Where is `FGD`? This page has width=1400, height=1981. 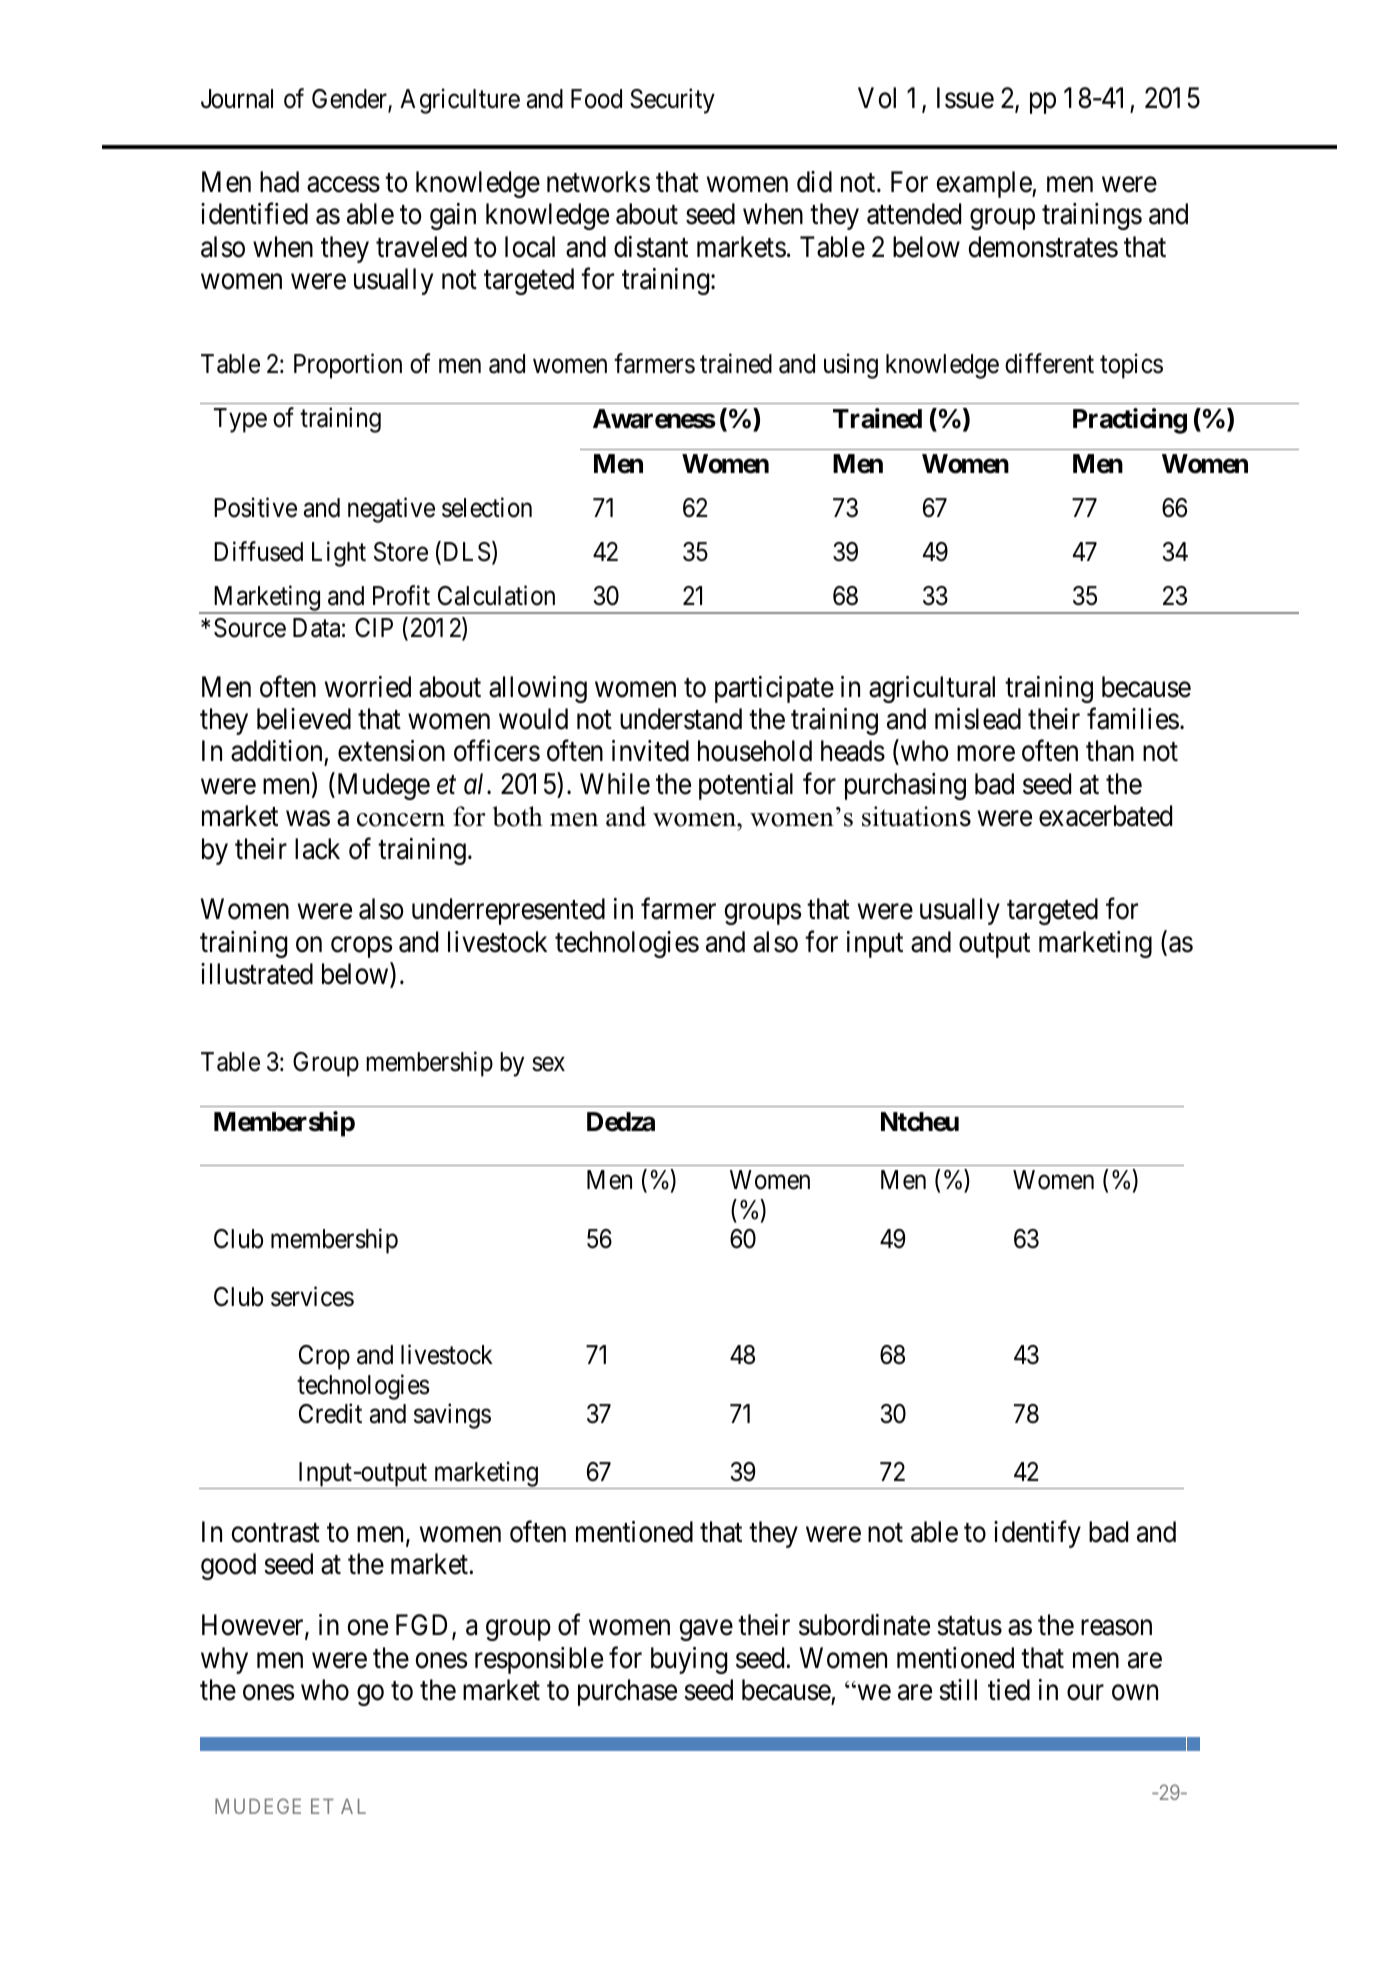 FGD is located at coordinates (421, 1625).
